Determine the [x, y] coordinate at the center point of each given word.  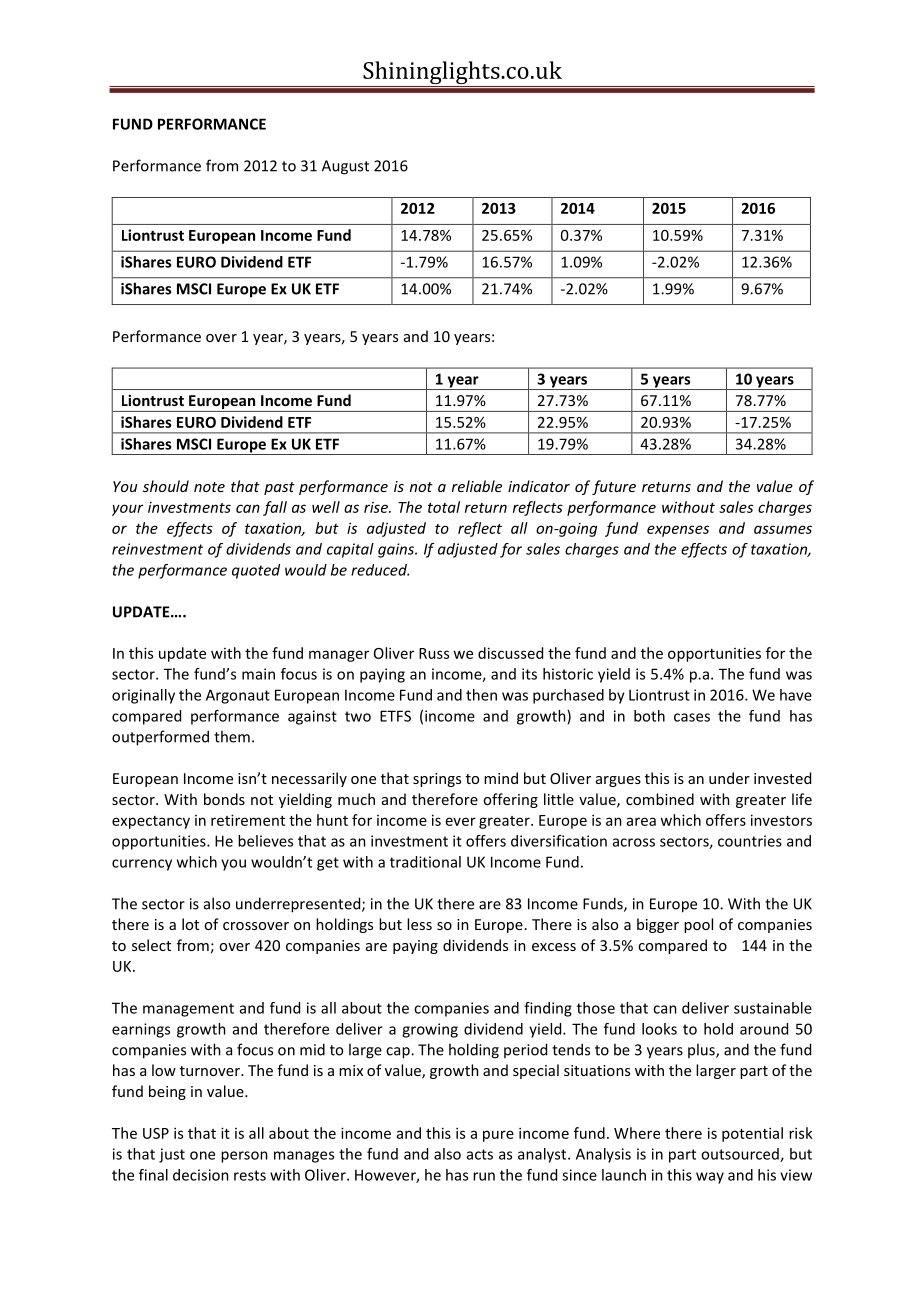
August [345, 167]
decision [201, 1175]
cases [692, 717]
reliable [477, 486]
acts [480, 1154]
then [481, 695]
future [614, 487]
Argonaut [238, 696]
